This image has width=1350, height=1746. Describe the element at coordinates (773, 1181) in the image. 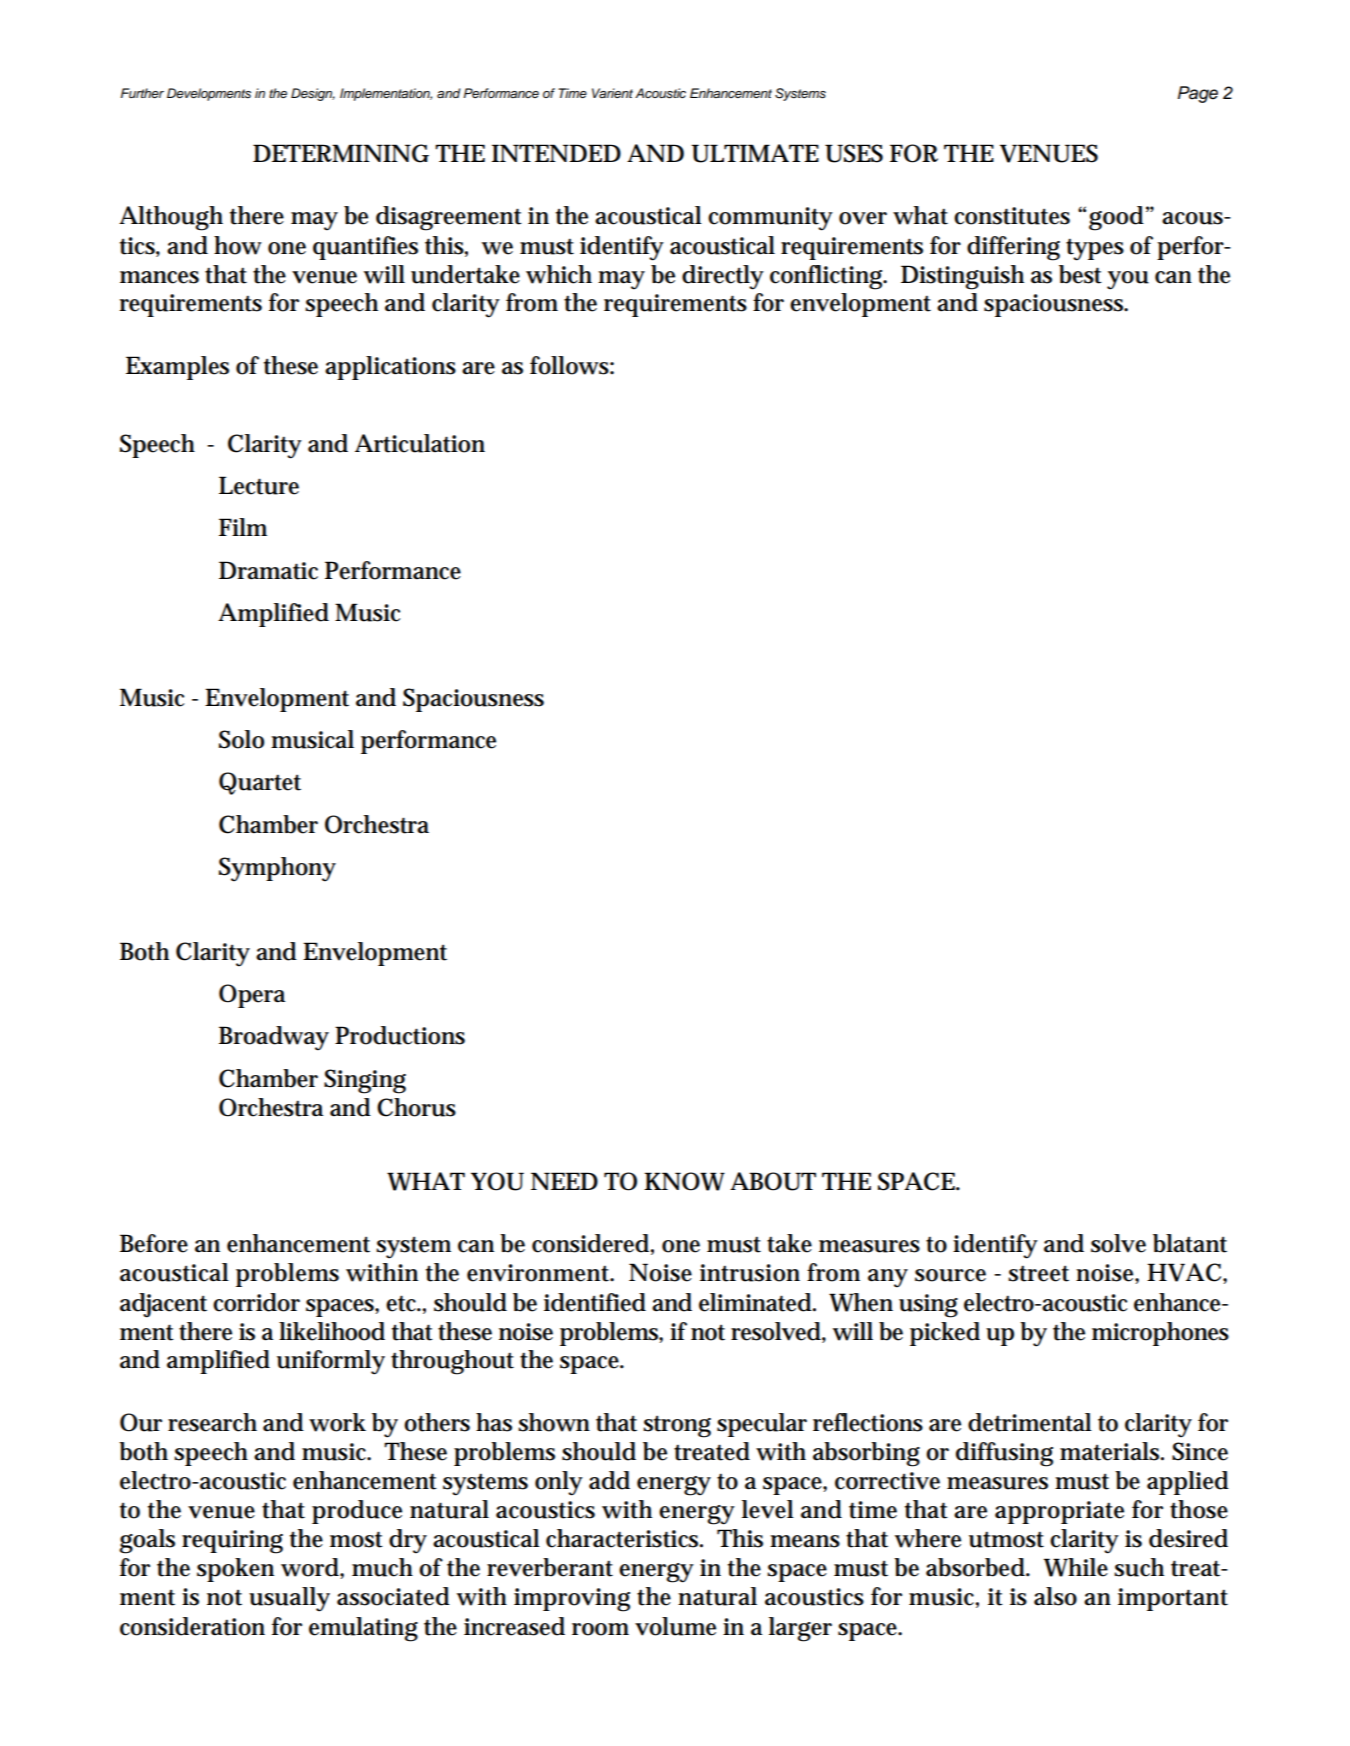

I see `ABOUT` at that location.
